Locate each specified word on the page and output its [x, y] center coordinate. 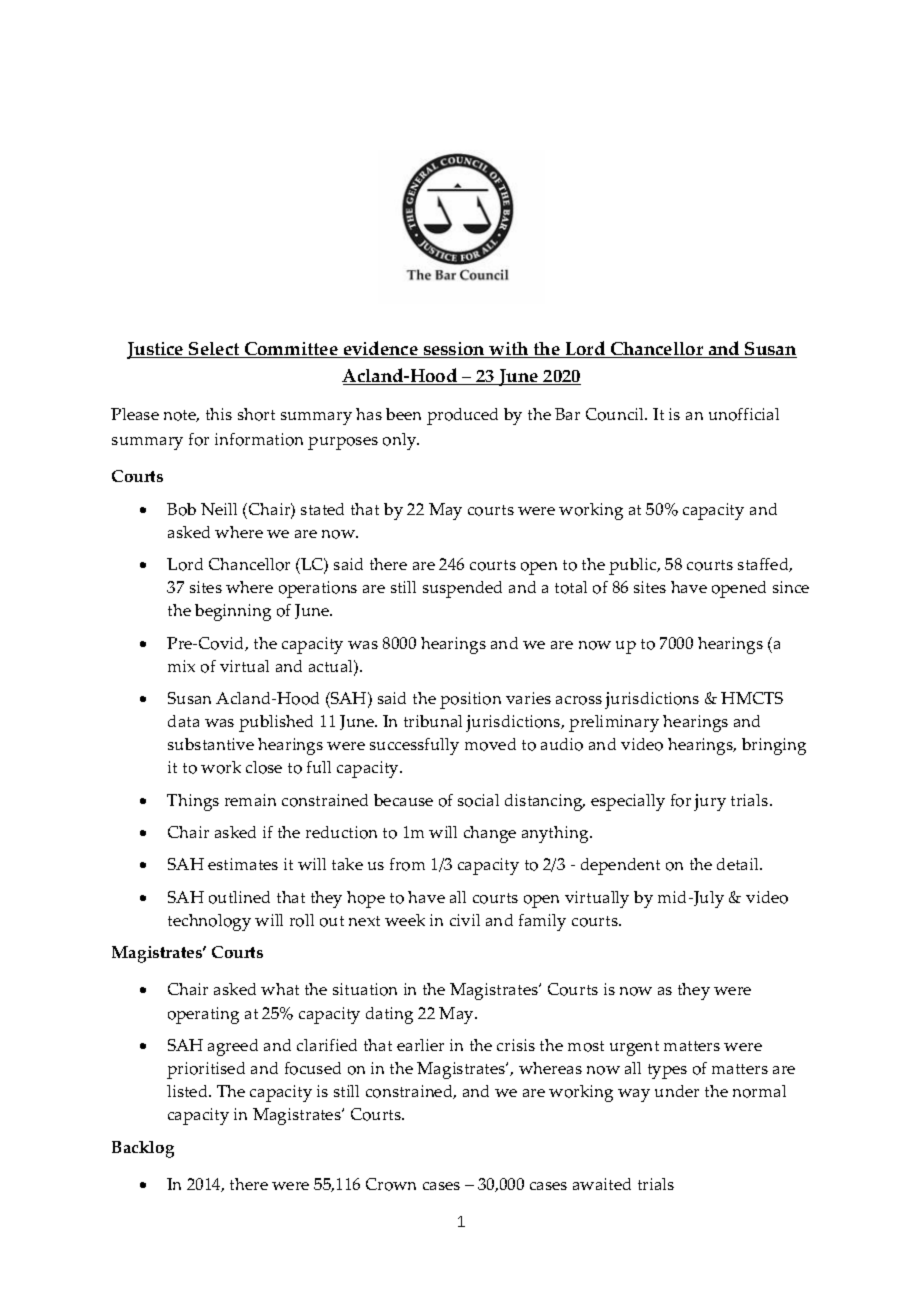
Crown [391, 1184]
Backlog [143, 1149]
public [634, 566]
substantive [211, 744]
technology [209, 922]
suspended [462, 589]
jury [710, 802]
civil [465, 920]
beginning [233, 612]
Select [214, 350]
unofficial [744, 414]
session [454, 350]
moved [490, 744]
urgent [634, 1048]
